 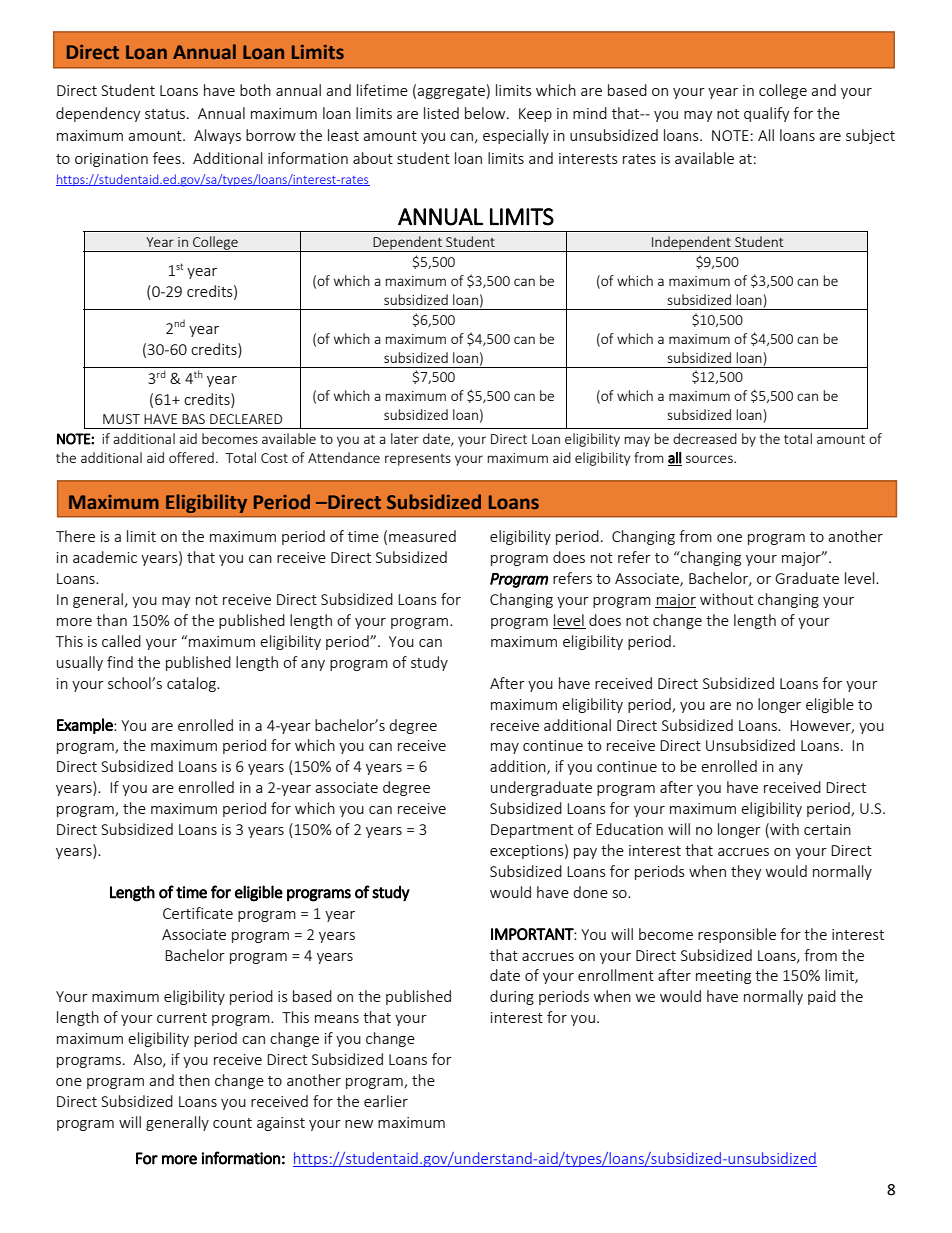 I want to click on decreased, so click(x=705, y=438).
